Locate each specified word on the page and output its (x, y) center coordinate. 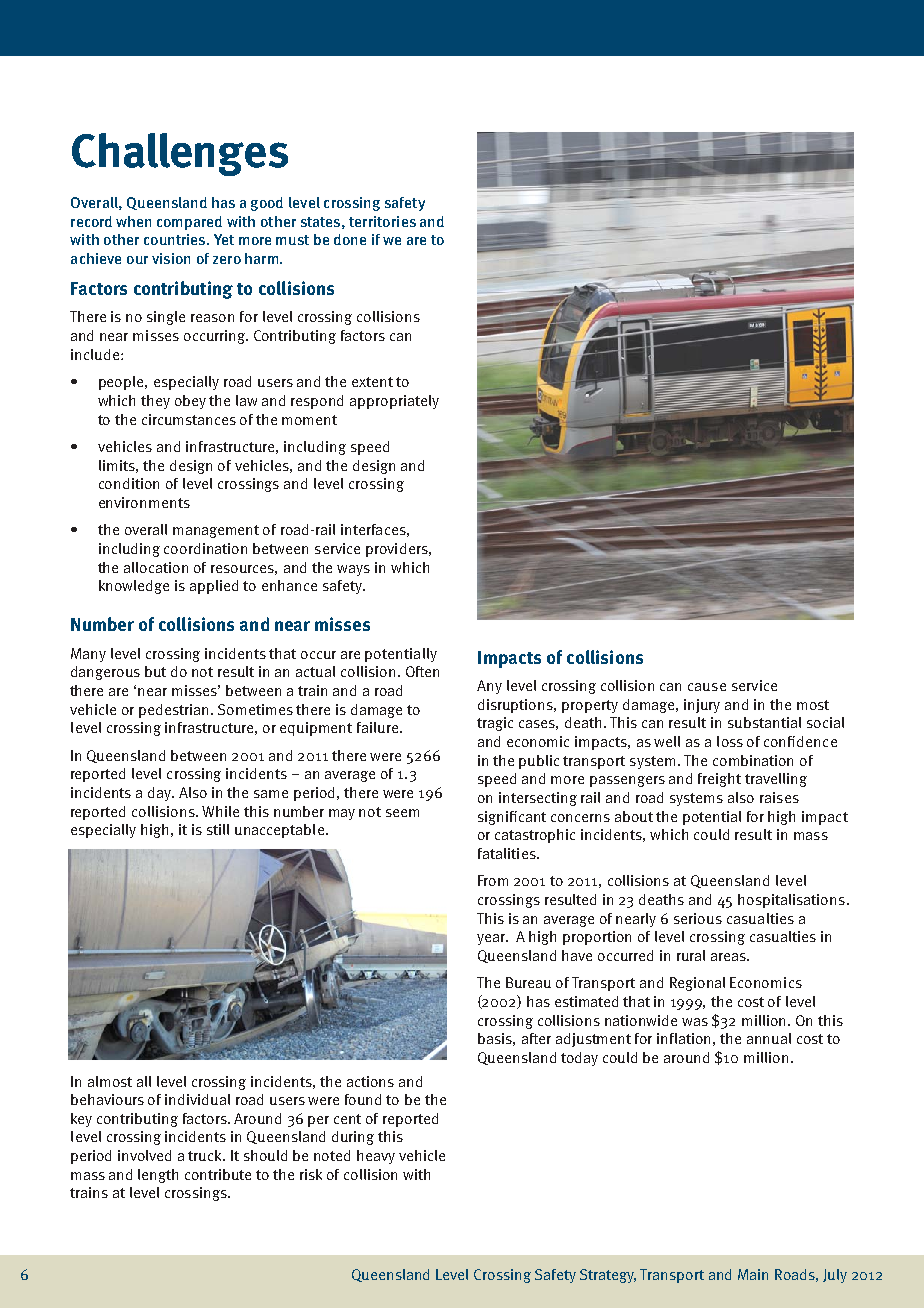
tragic (495, 724)
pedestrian (175, 711)
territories (382, 221)
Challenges (180, 154)
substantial (764, 722)
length (158, 1176)
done (350, 239)
